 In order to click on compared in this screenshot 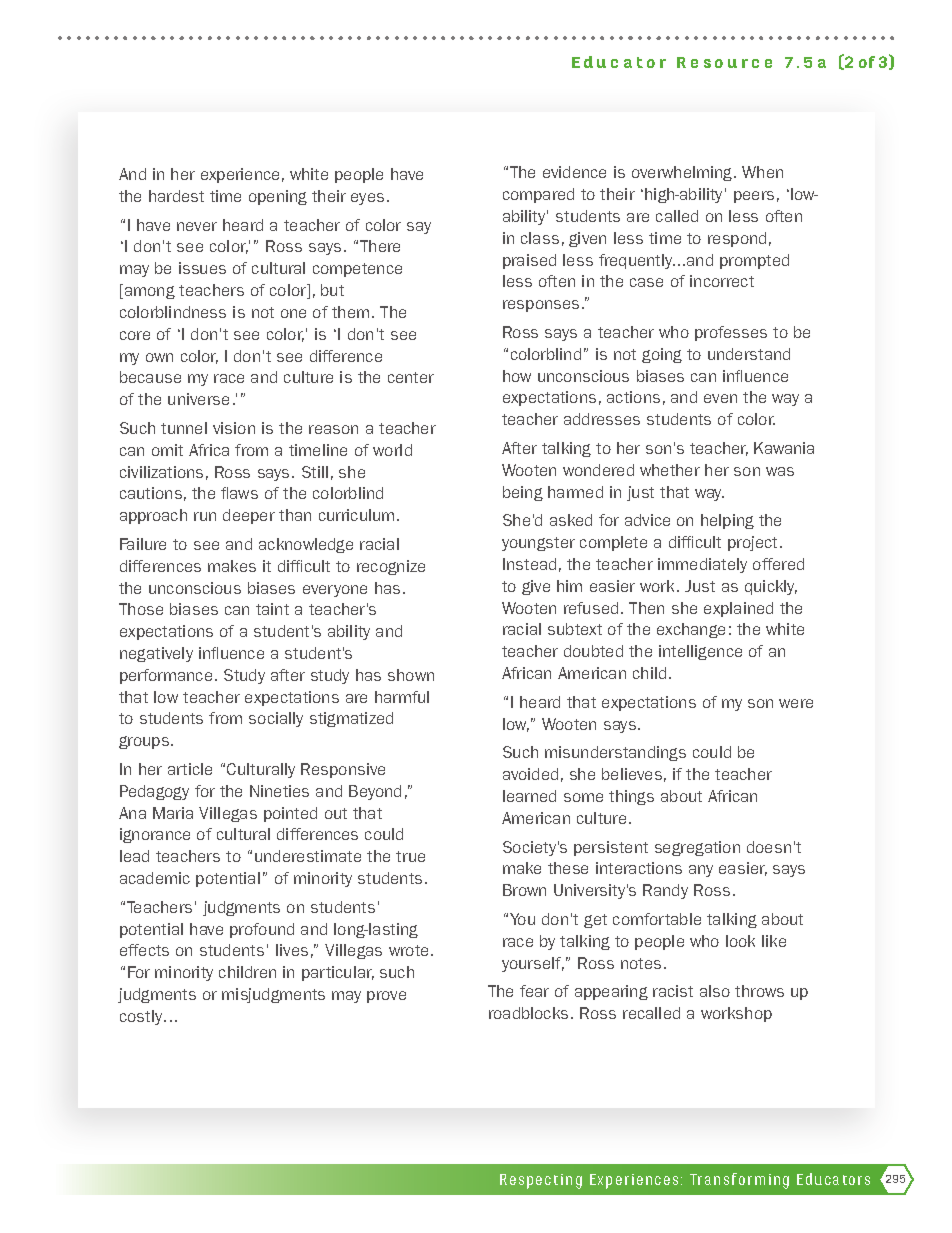, I will do `click(538, 195)`.
